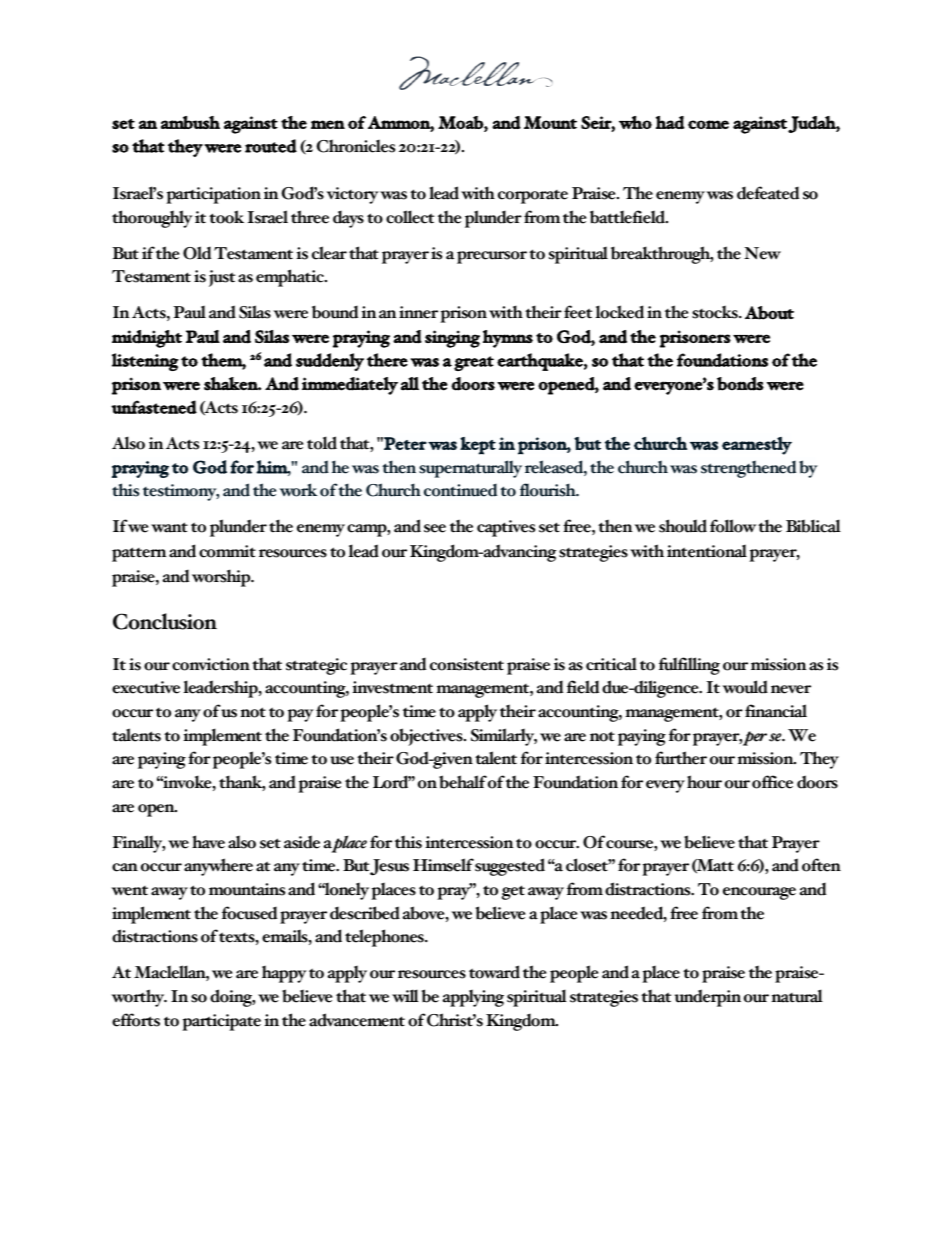 The width and height of the screenshot is (952, 1233). What do you see at coordinates (740, 384) in the screenshot?
I see `bonds` at bounding box center [740, 384].
